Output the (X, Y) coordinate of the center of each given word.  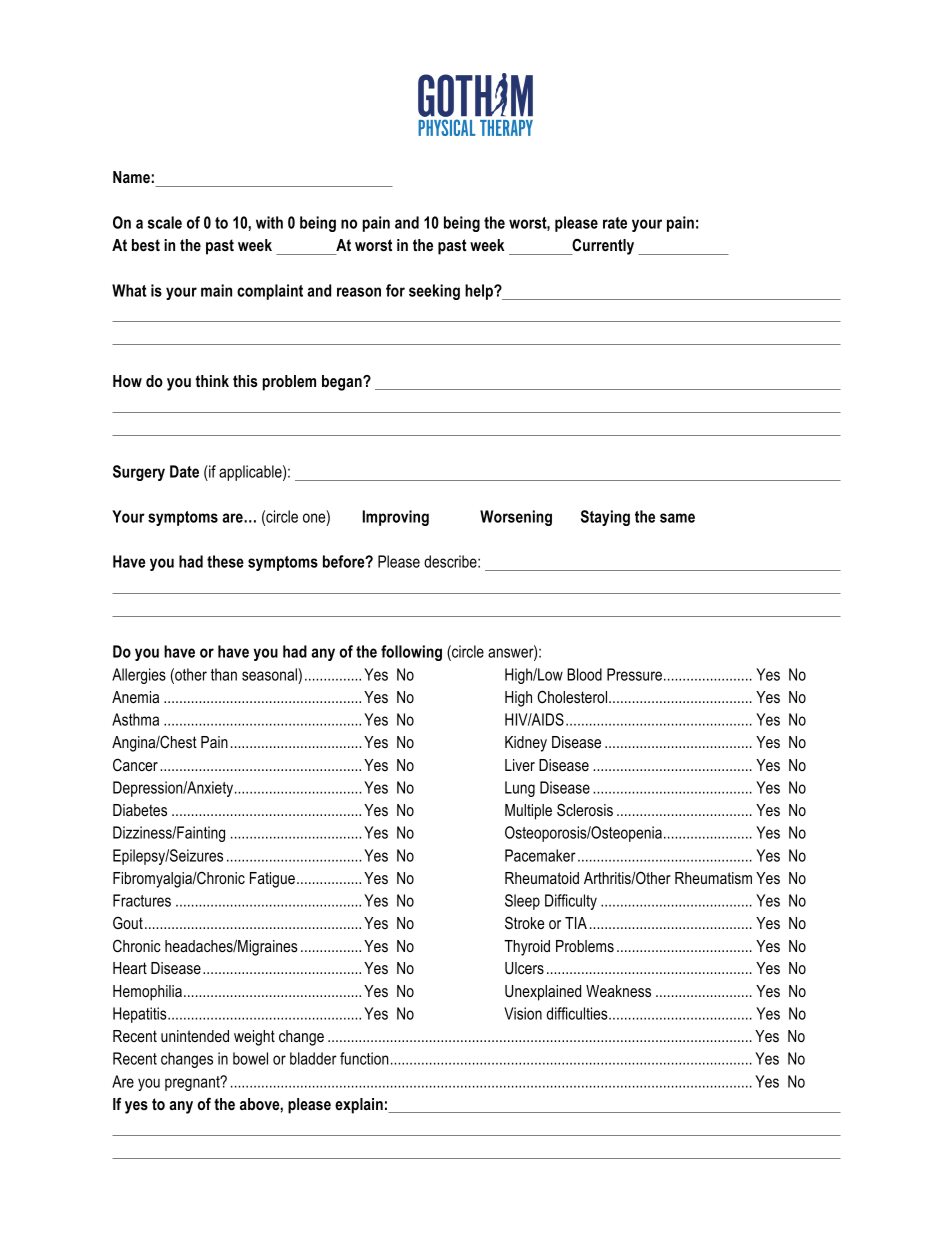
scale (165, 222)
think (212, 381)
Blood (584, 674)
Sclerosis (585, 810)
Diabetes (140, 810)
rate (615, 223)
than (224, 674)
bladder (313, 1058)
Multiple (528, 812)
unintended (195, 1036)
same (677, 518)
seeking (434, 292)
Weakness (618, 991)
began (343, 383)
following (411, 653)
